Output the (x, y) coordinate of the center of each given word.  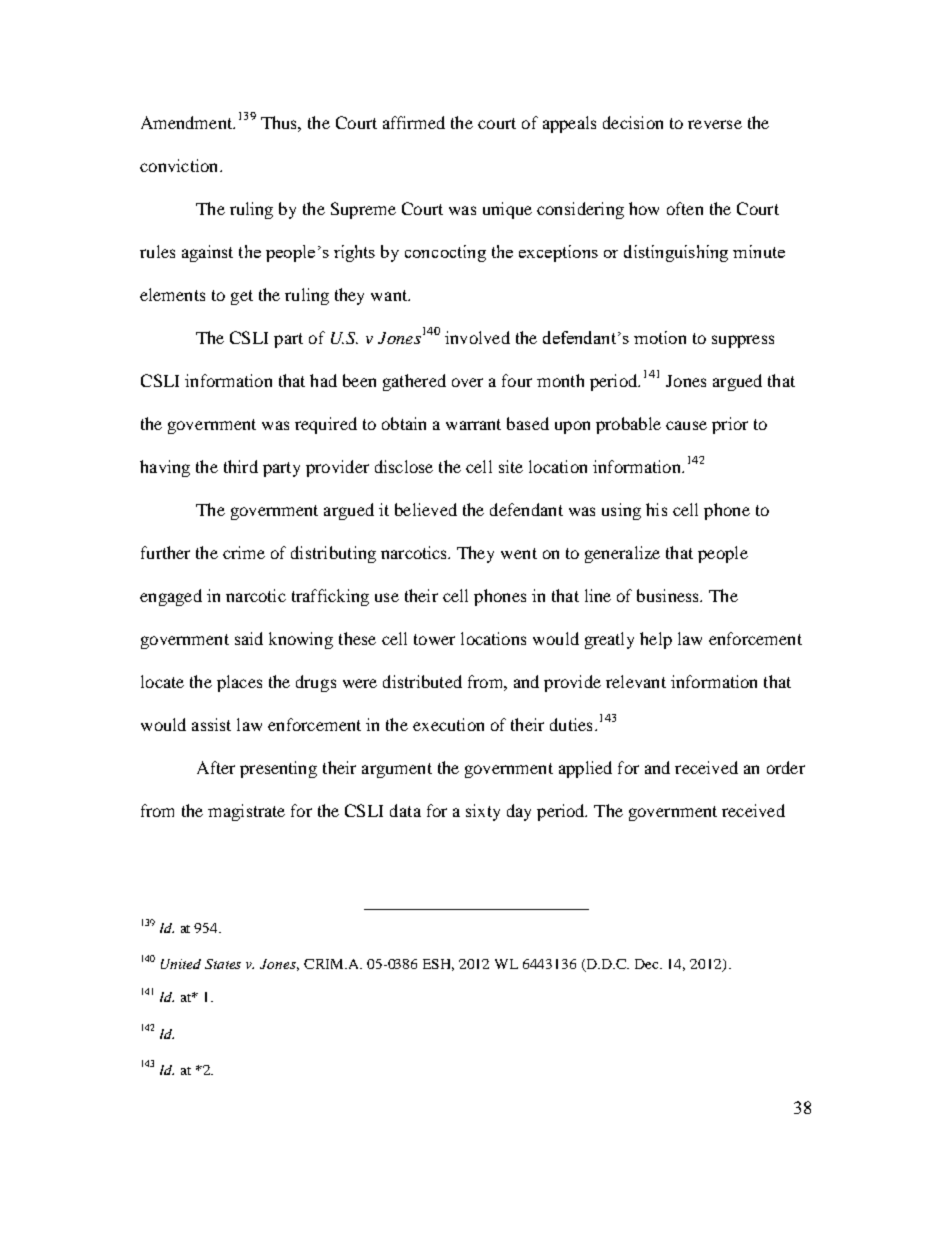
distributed (422, 681)
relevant (636, 681)
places (239, 683)
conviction (180, 165)
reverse (715, 124)
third (241, 466)
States (223, 964)
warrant (473, 424)
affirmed (414, 122)
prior (730, 425)
